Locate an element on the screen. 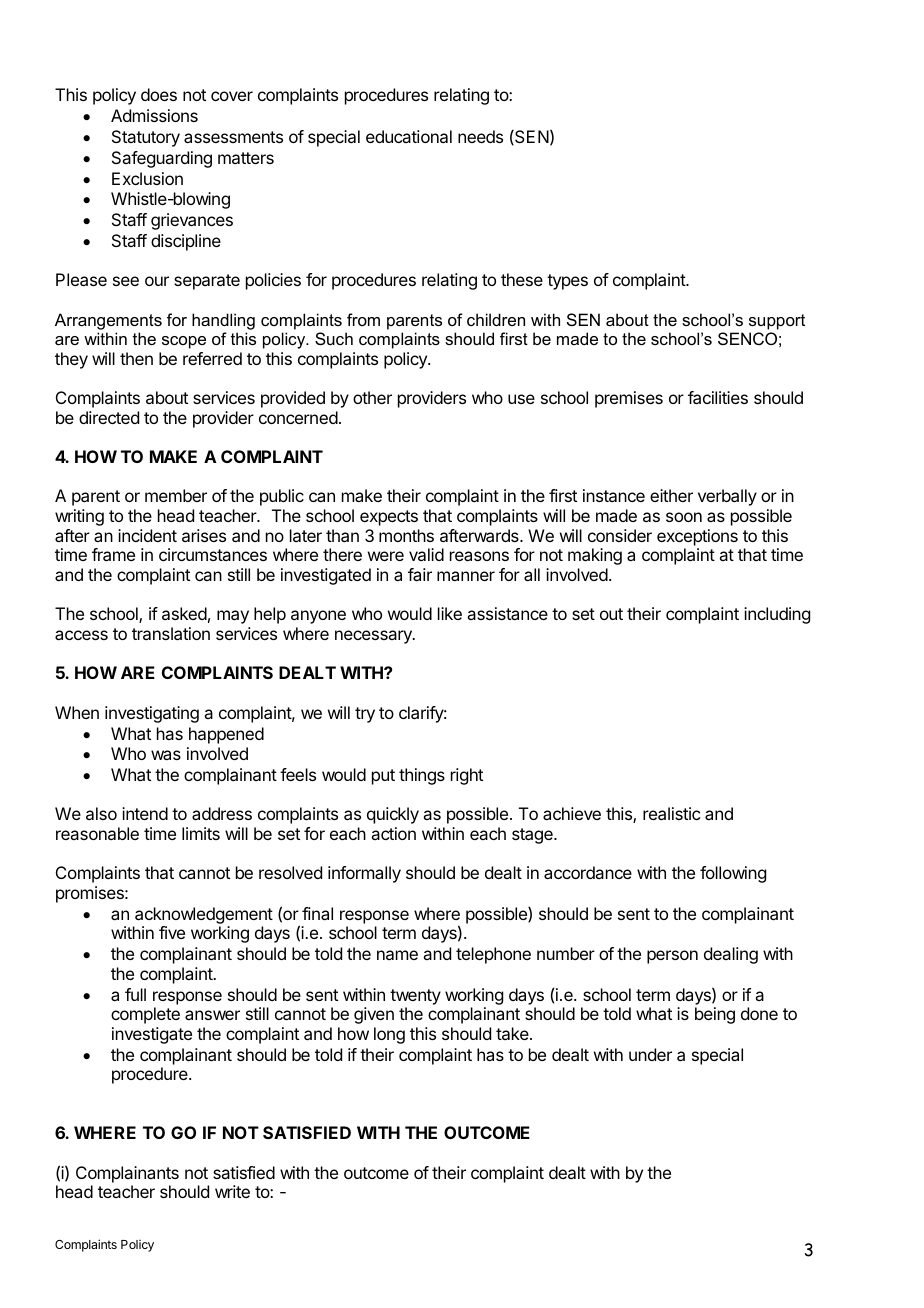 This screenshot has height=1308, width=924. educational is located at coordinates (409, 136).
